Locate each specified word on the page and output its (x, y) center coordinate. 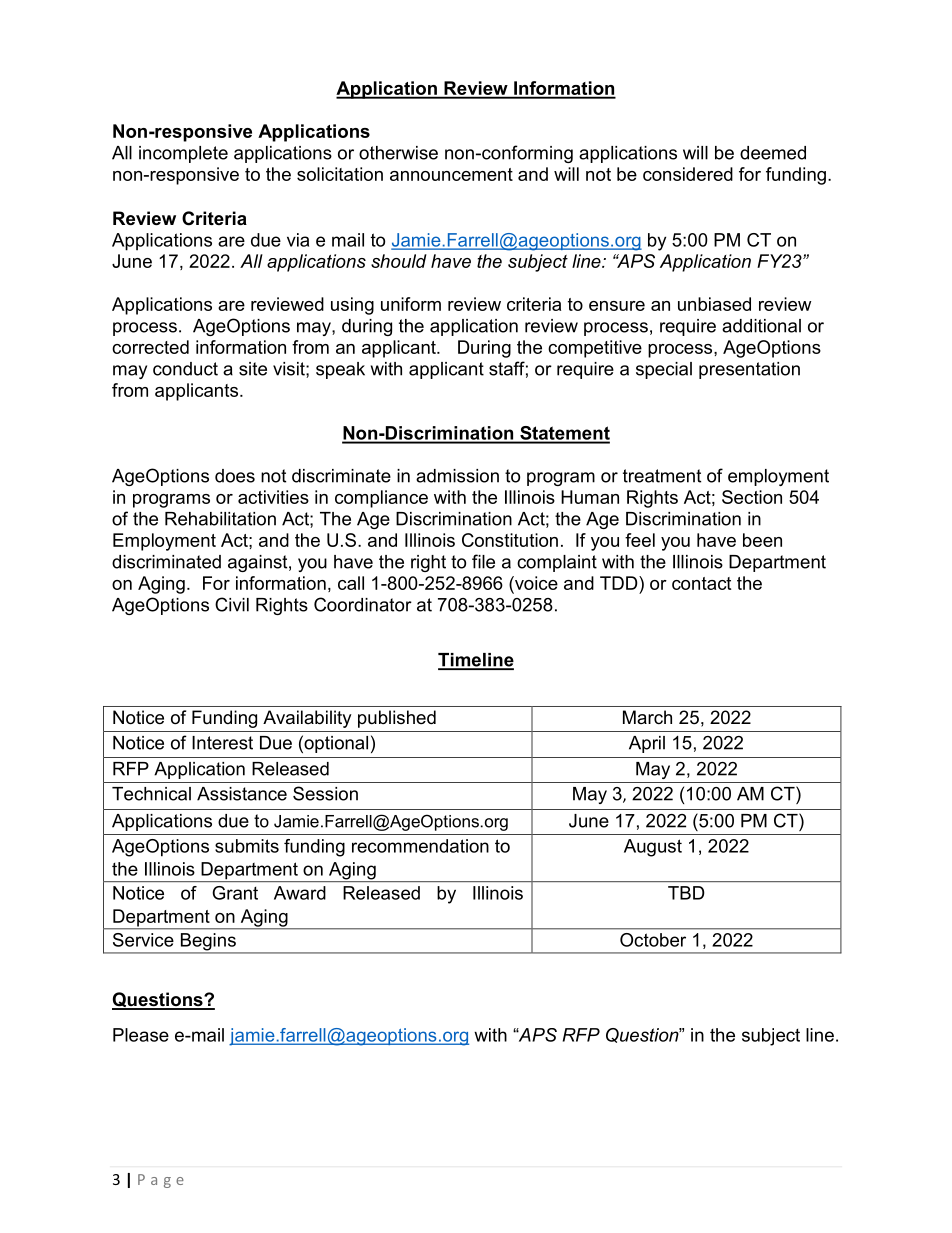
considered (688, 174)
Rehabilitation (220, 519)
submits (247, 846)
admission (457, 476)
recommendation (420, 846)
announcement (451, 174)
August (653, 848)
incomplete (183, 154)
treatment (662, 476)
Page (161, 1181)
